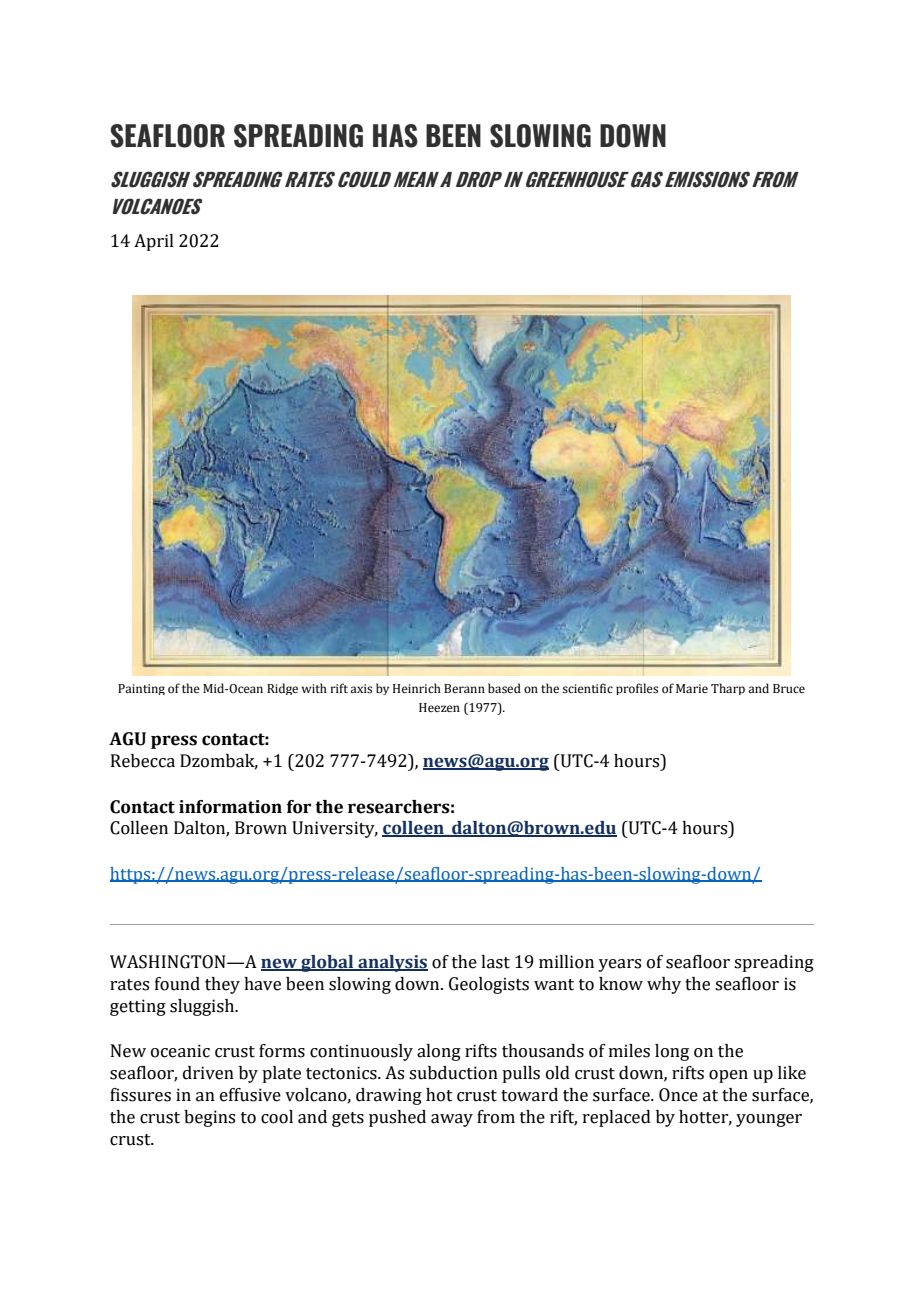  I want to click on information, so click(230, 807).
